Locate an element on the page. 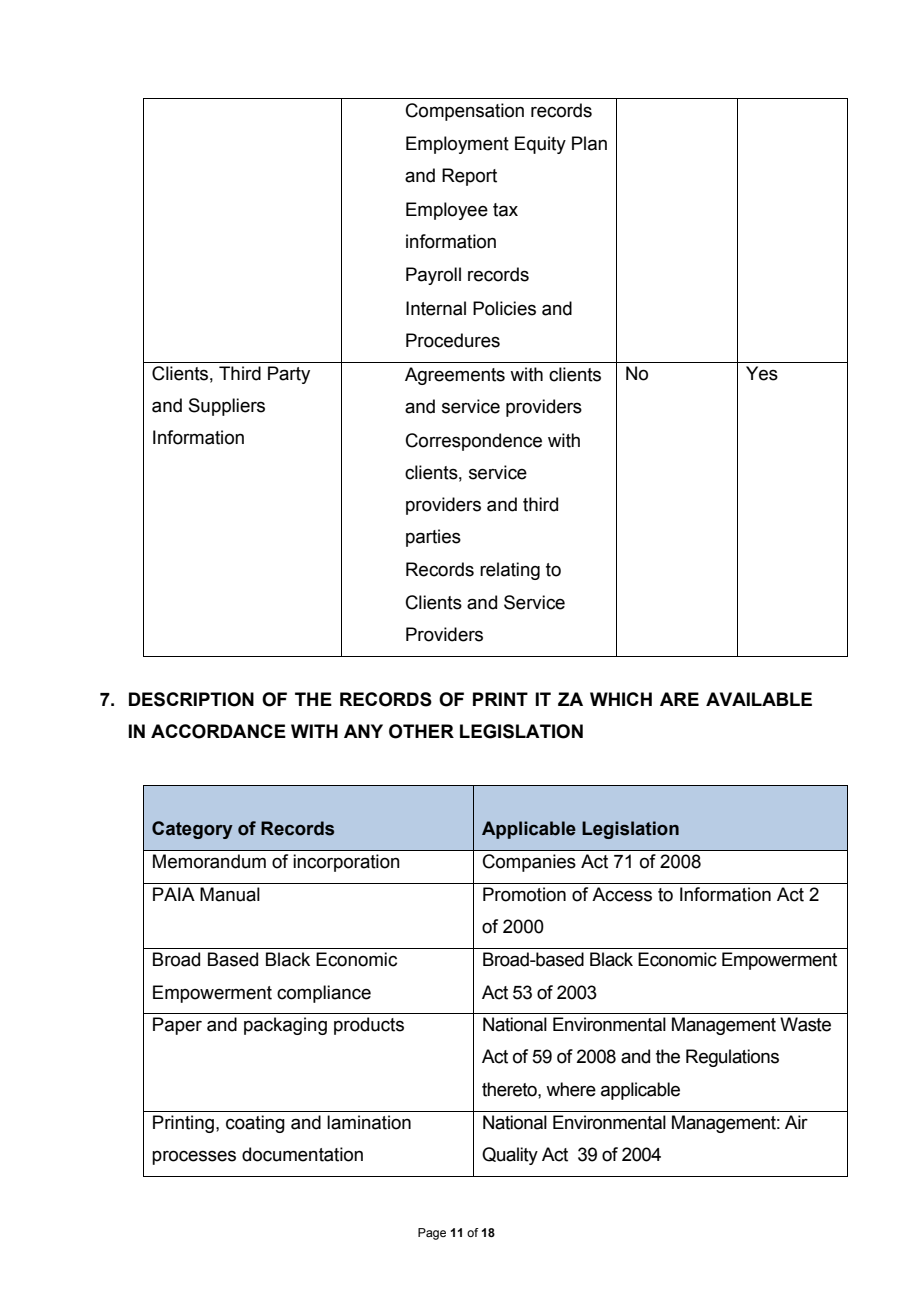 This page has height=1308, width=924. Employment is located at coordinates (457, 145).
